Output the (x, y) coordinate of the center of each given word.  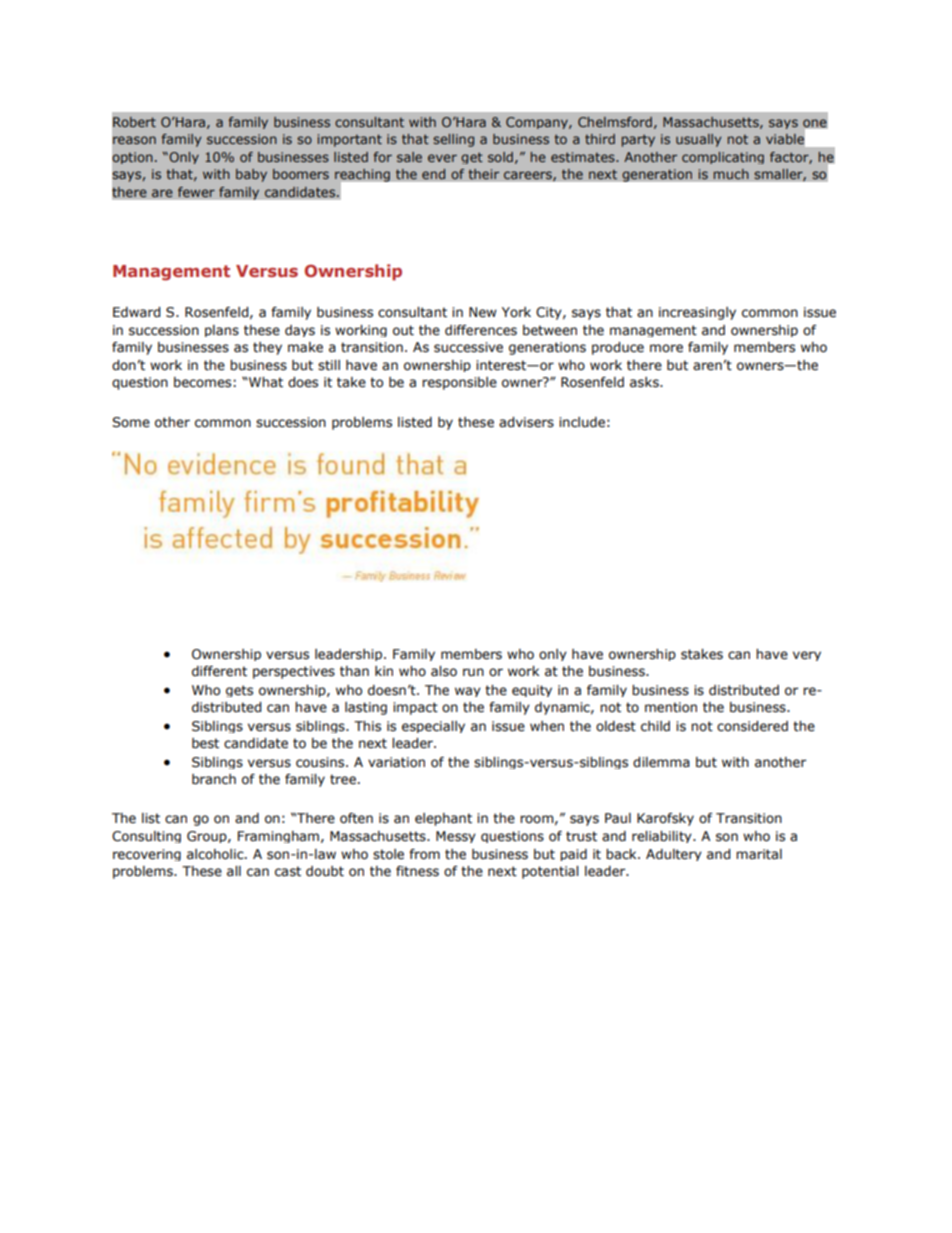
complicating (723, 158)
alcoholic (216, 854)
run (473, 672)
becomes (204, 382)
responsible (459, 383)
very (807, 656)
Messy (456, 837)
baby (251, 175)
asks (645, 382)
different (219, 671)
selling (453, 140)
